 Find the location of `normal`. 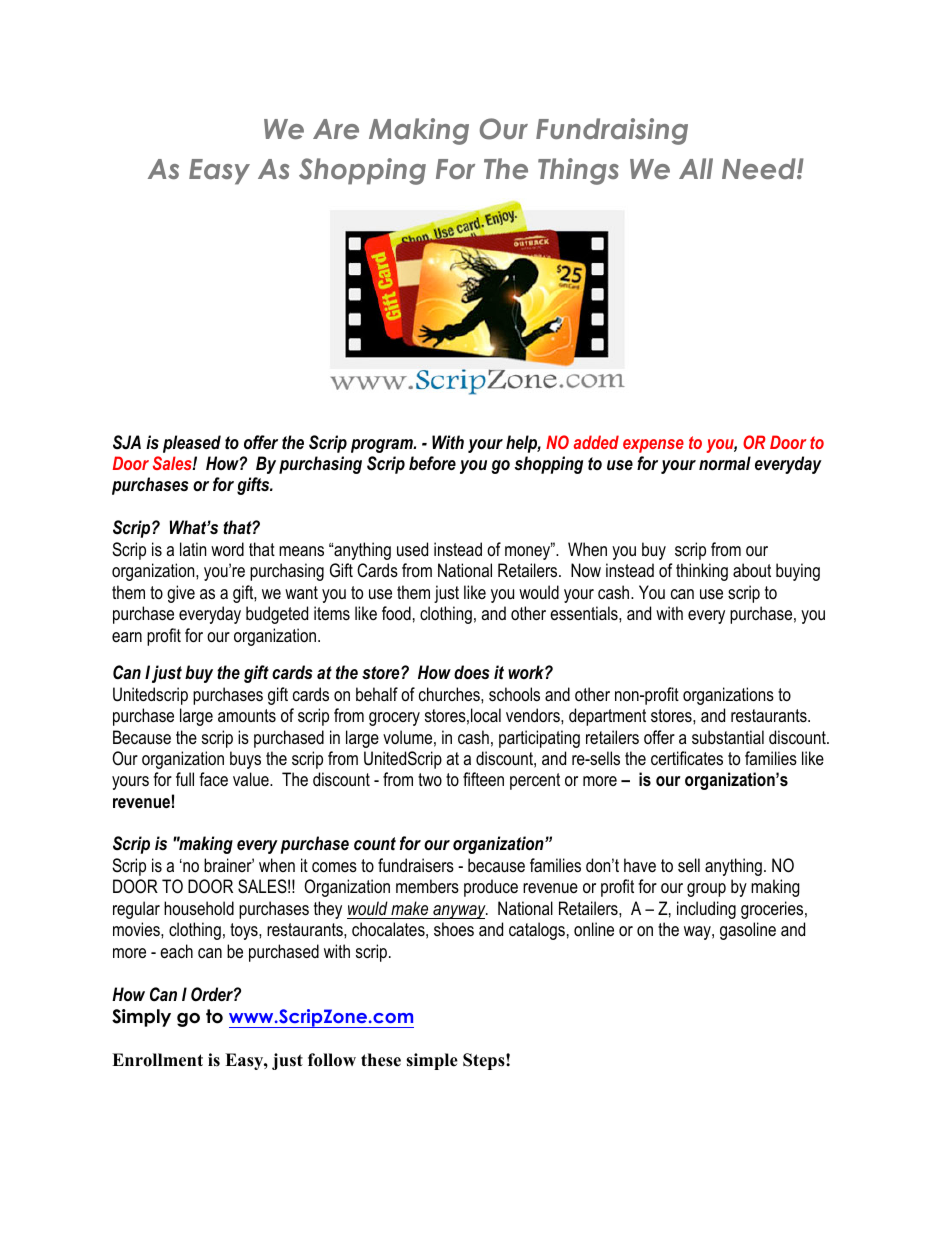

normal is located at coordinates (725, 463).
